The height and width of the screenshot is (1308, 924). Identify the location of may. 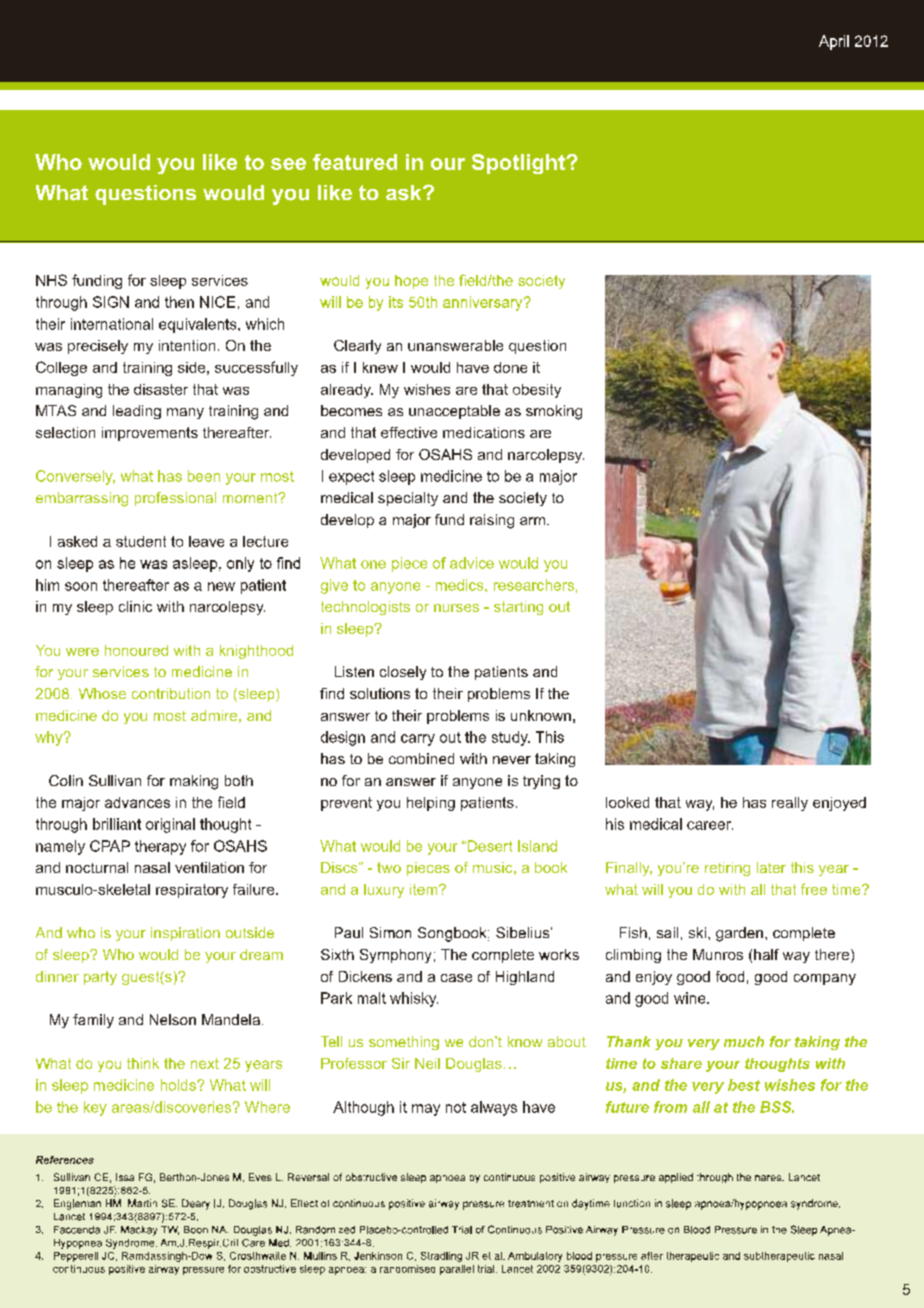
(426, 1110).
